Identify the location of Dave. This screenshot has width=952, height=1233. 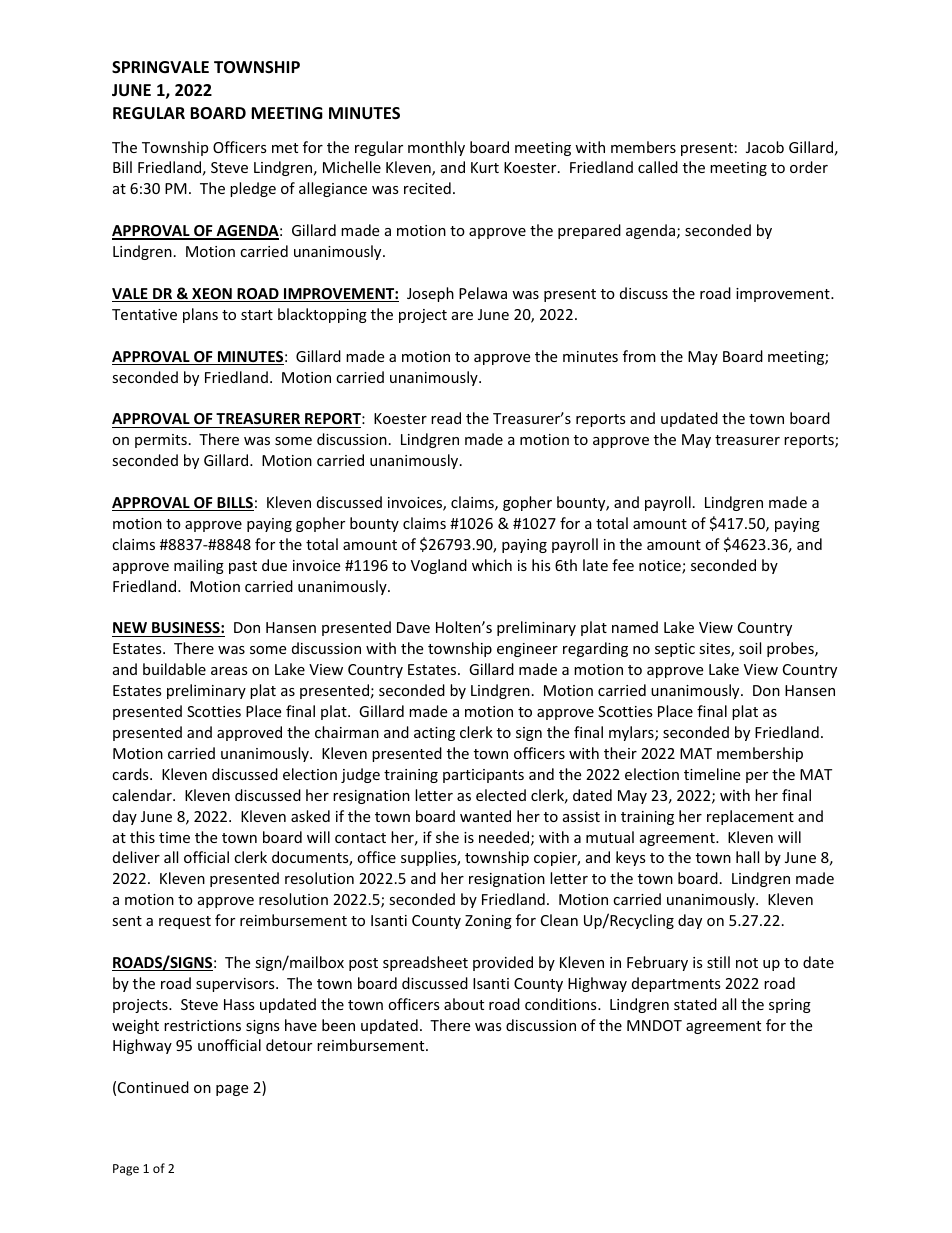
(413, 627).
